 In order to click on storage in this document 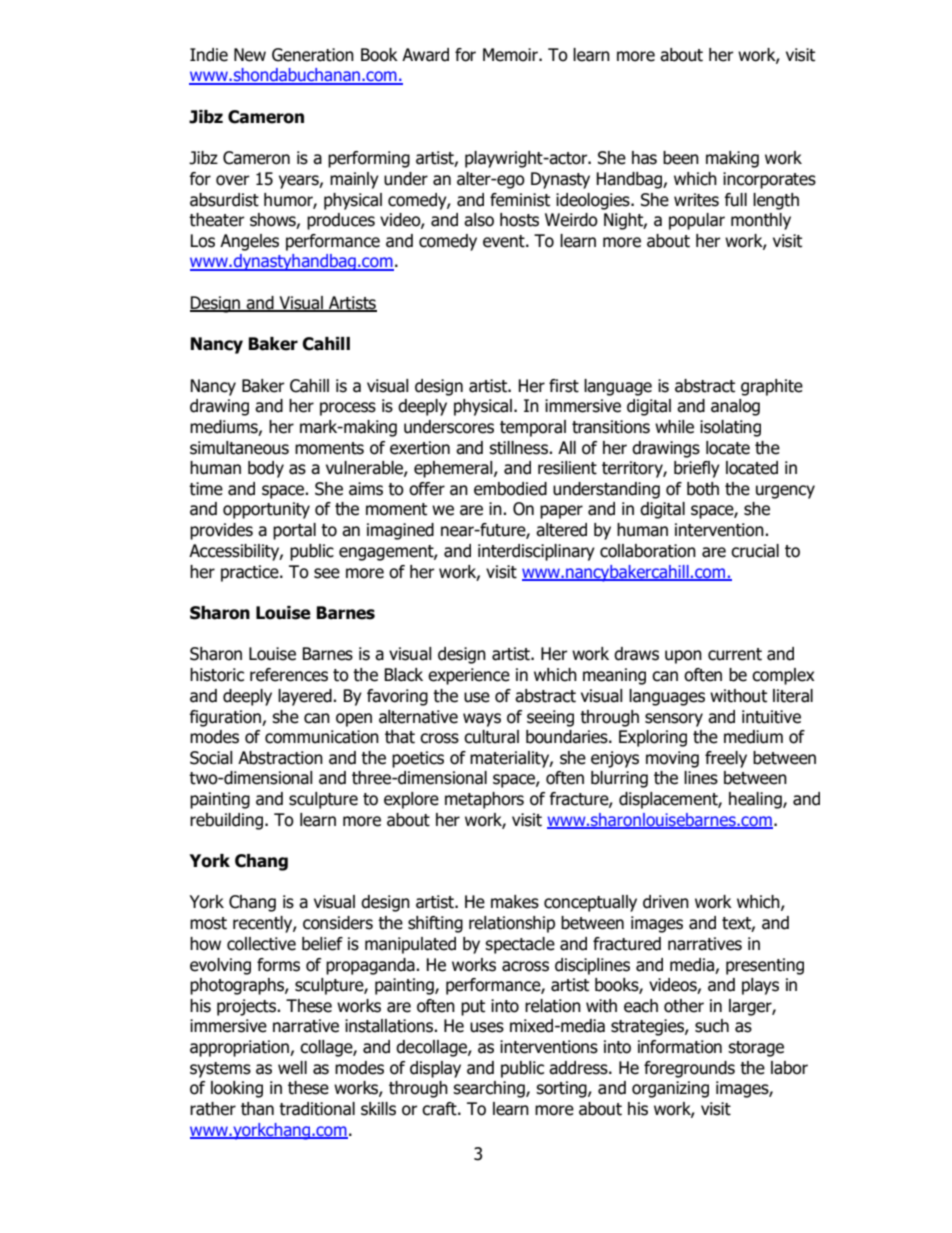, I will do `click(756, 1049)`.
